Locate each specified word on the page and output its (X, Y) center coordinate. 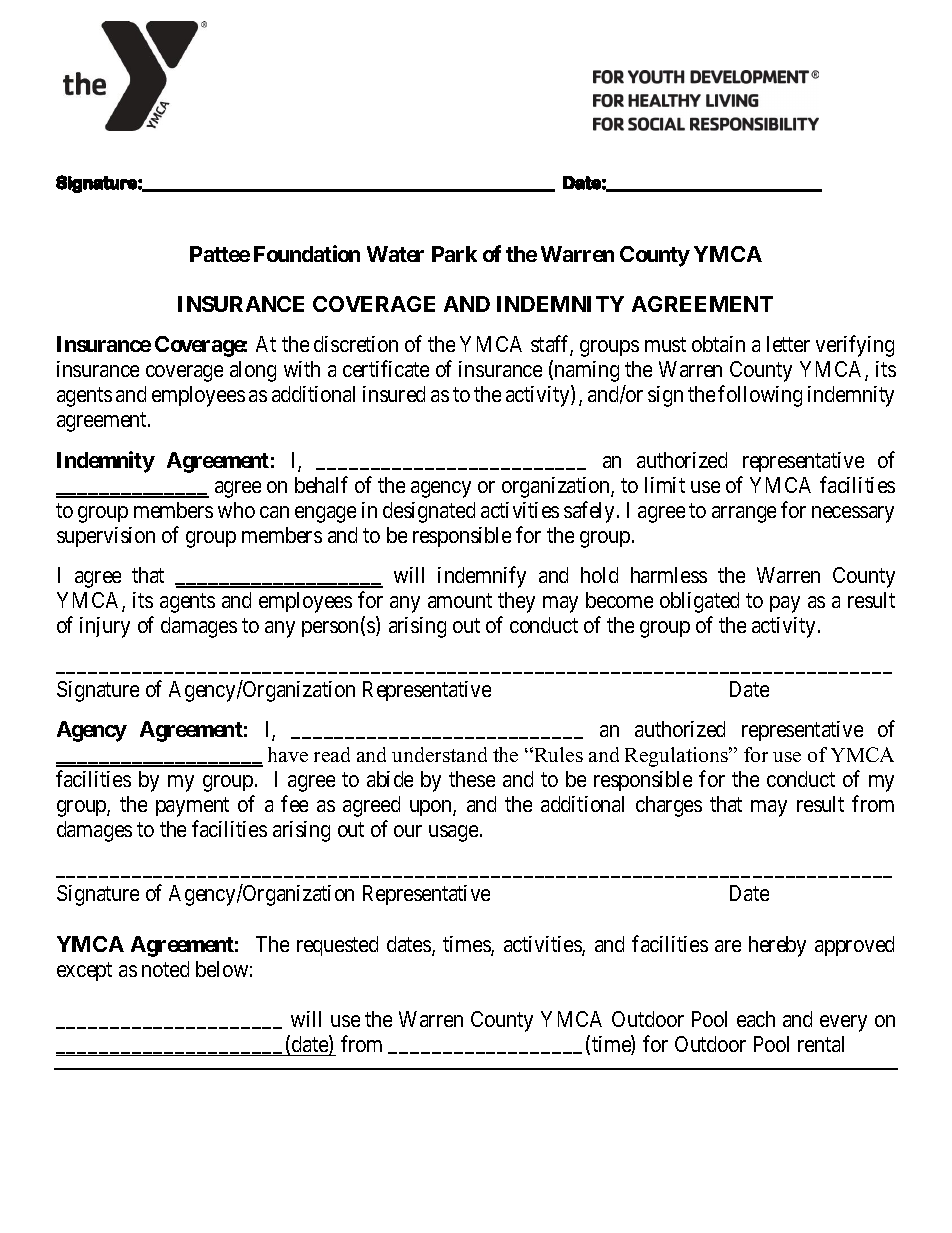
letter (788, 344)
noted (165, 969)
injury (105, 627)
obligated (699, 602)
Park (454, 254)
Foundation (307, 253)
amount (460, 600)
